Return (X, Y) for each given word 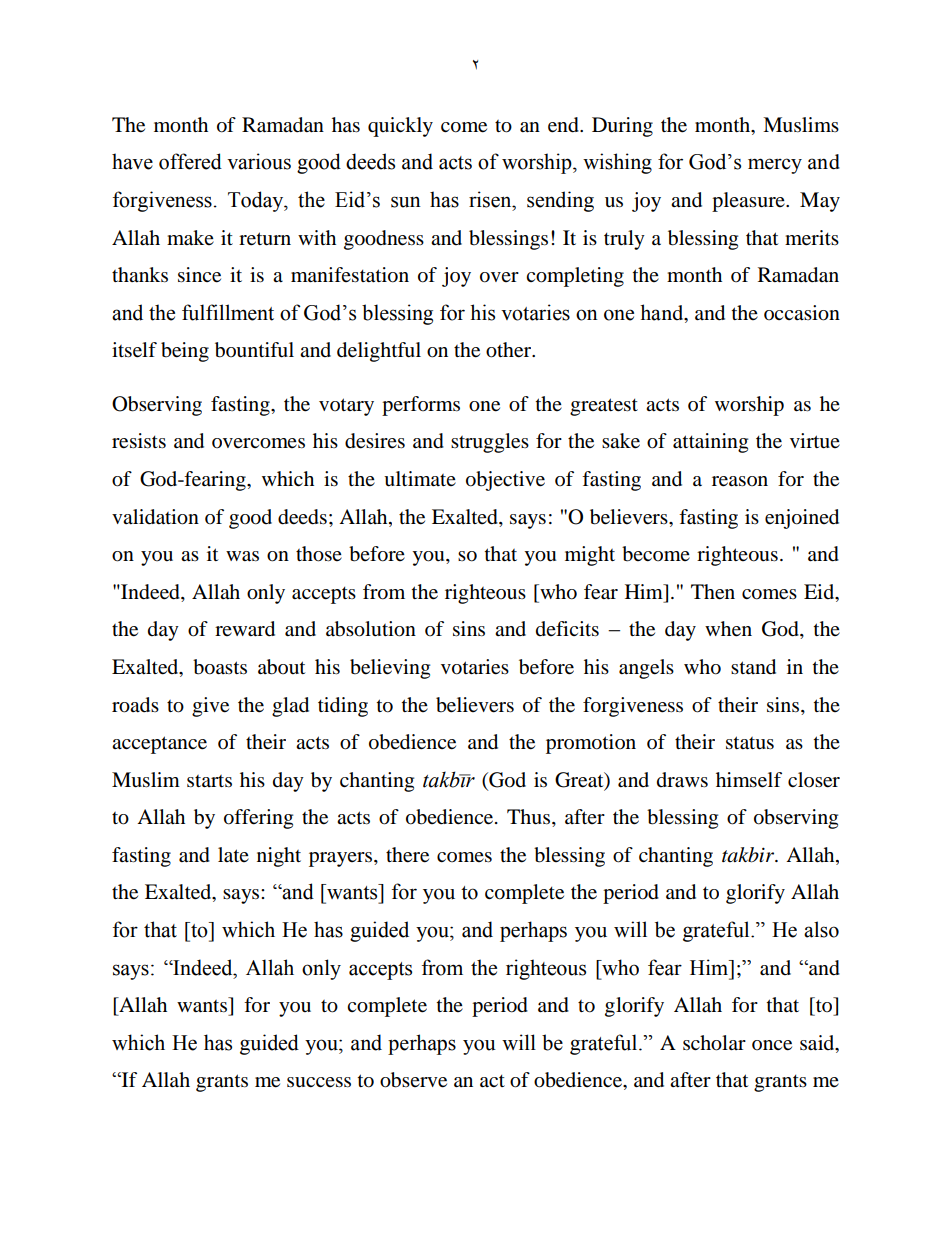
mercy (775, 166)
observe (413, 1080)
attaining (710, 443)
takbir (749, 855)
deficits (567, 629)
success (319, 1082)
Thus (530, 818)
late (233, 855)
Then (713, 592)
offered (190, 161)
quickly (400, 127)
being (185, 352)
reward (245, 629)
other (510, 350)
